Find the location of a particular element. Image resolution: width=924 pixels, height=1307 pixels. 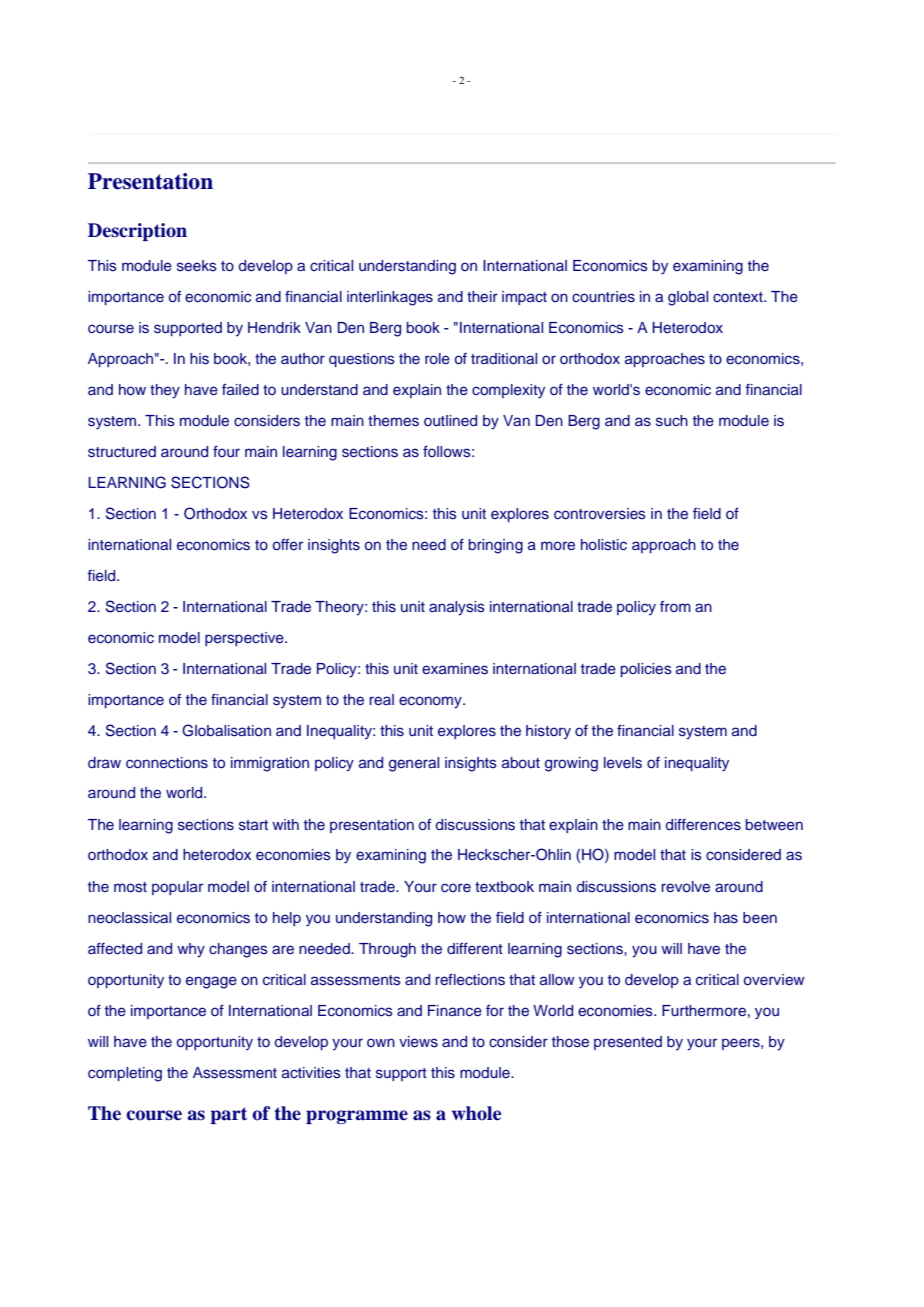

revolve is located at coordinates (685, 886).
